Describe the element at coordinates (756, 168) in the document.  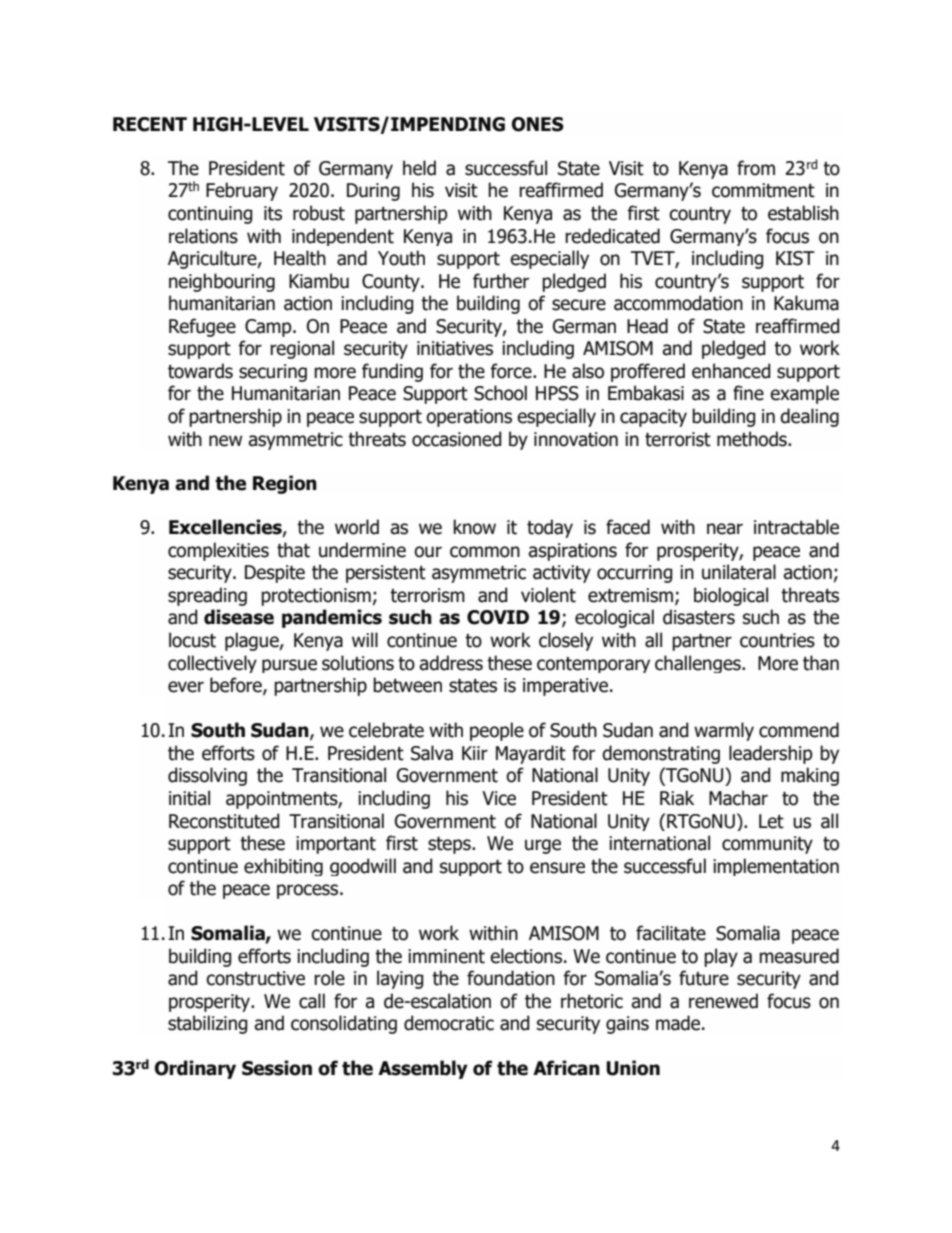
I see `from` at that location.
